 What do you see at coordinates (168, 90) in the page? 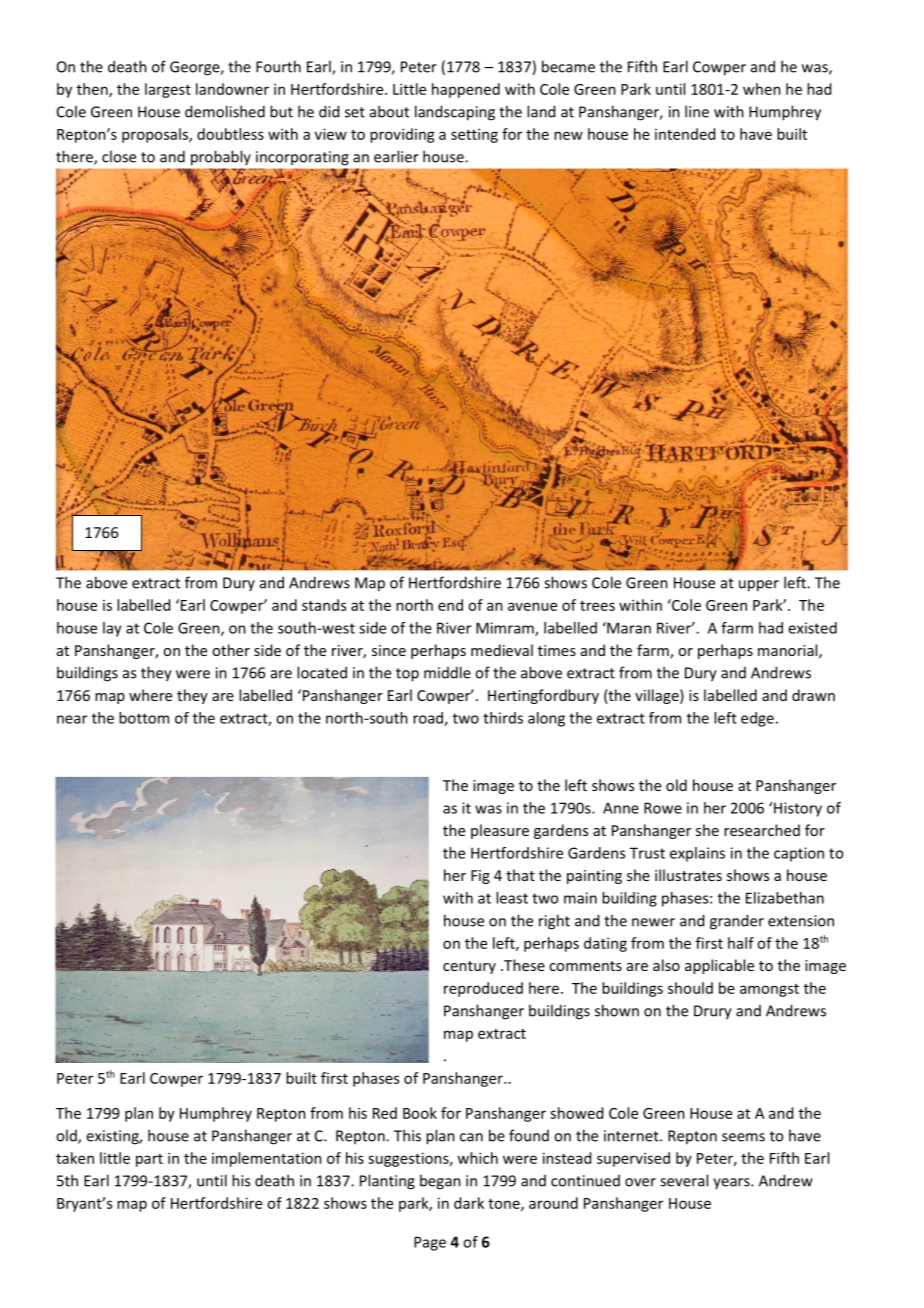
I see `largest` at bounding box center [168, 90].
